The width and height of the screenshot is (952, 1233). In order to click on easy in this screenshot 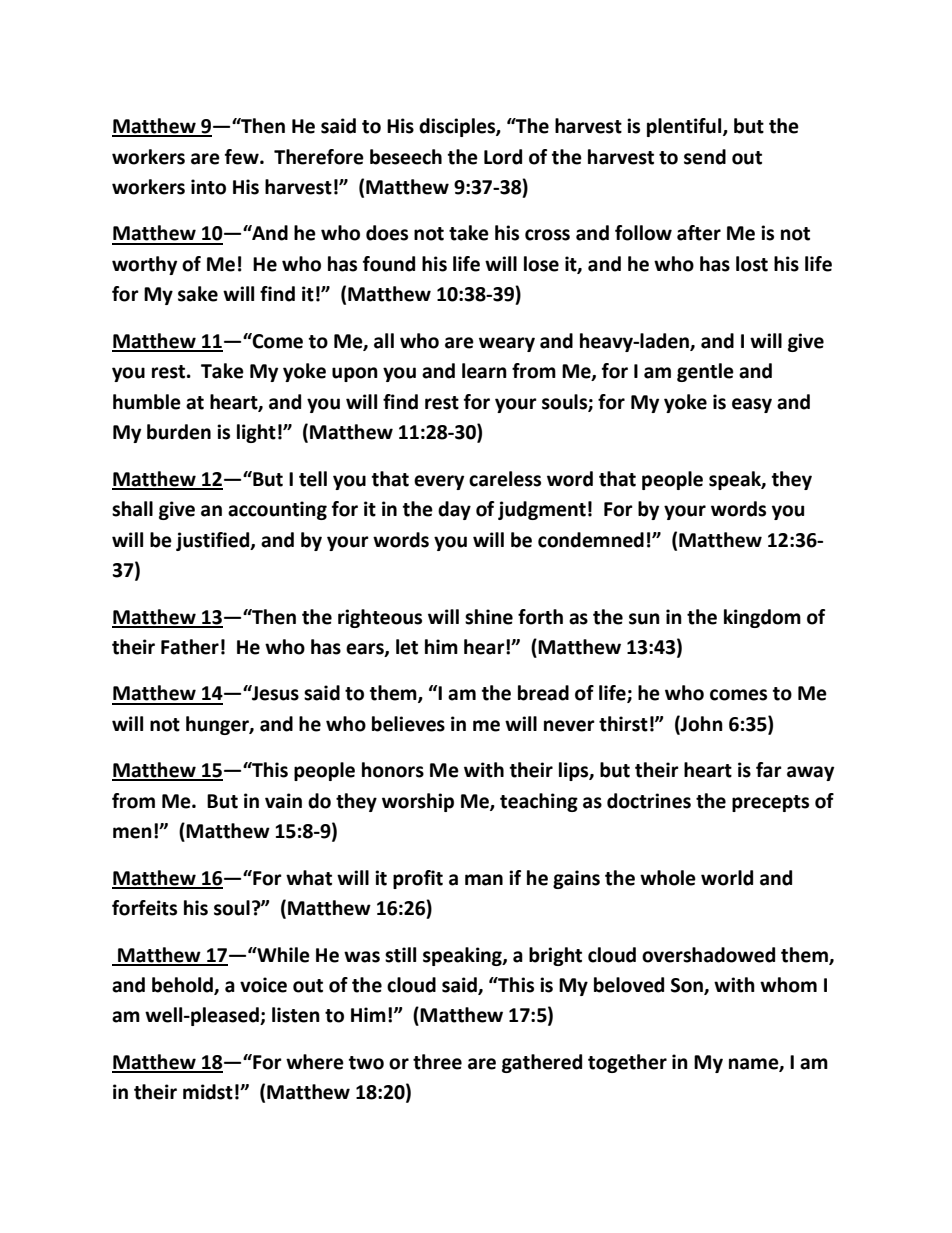, I will do `click(752, 405)`.
